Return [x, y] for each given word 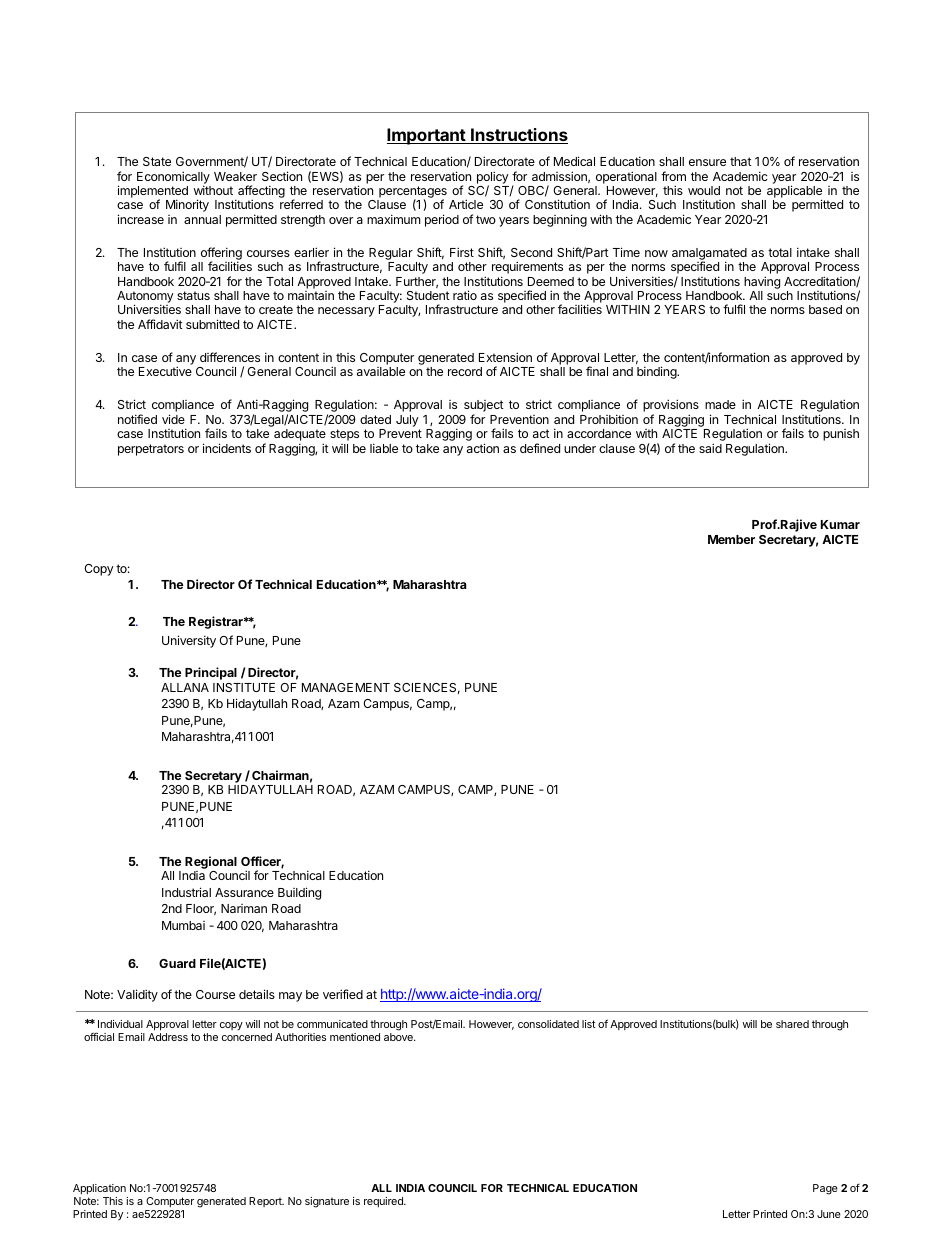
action [483, 448]
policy [493, 178]
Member [731, 539]
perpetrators [151, 450]
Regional [211, 862]
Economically [173, 178]
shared [792, 1024]
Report [266, 1202]
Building [299, 893]
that [741, 161]
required [384, 1202]
